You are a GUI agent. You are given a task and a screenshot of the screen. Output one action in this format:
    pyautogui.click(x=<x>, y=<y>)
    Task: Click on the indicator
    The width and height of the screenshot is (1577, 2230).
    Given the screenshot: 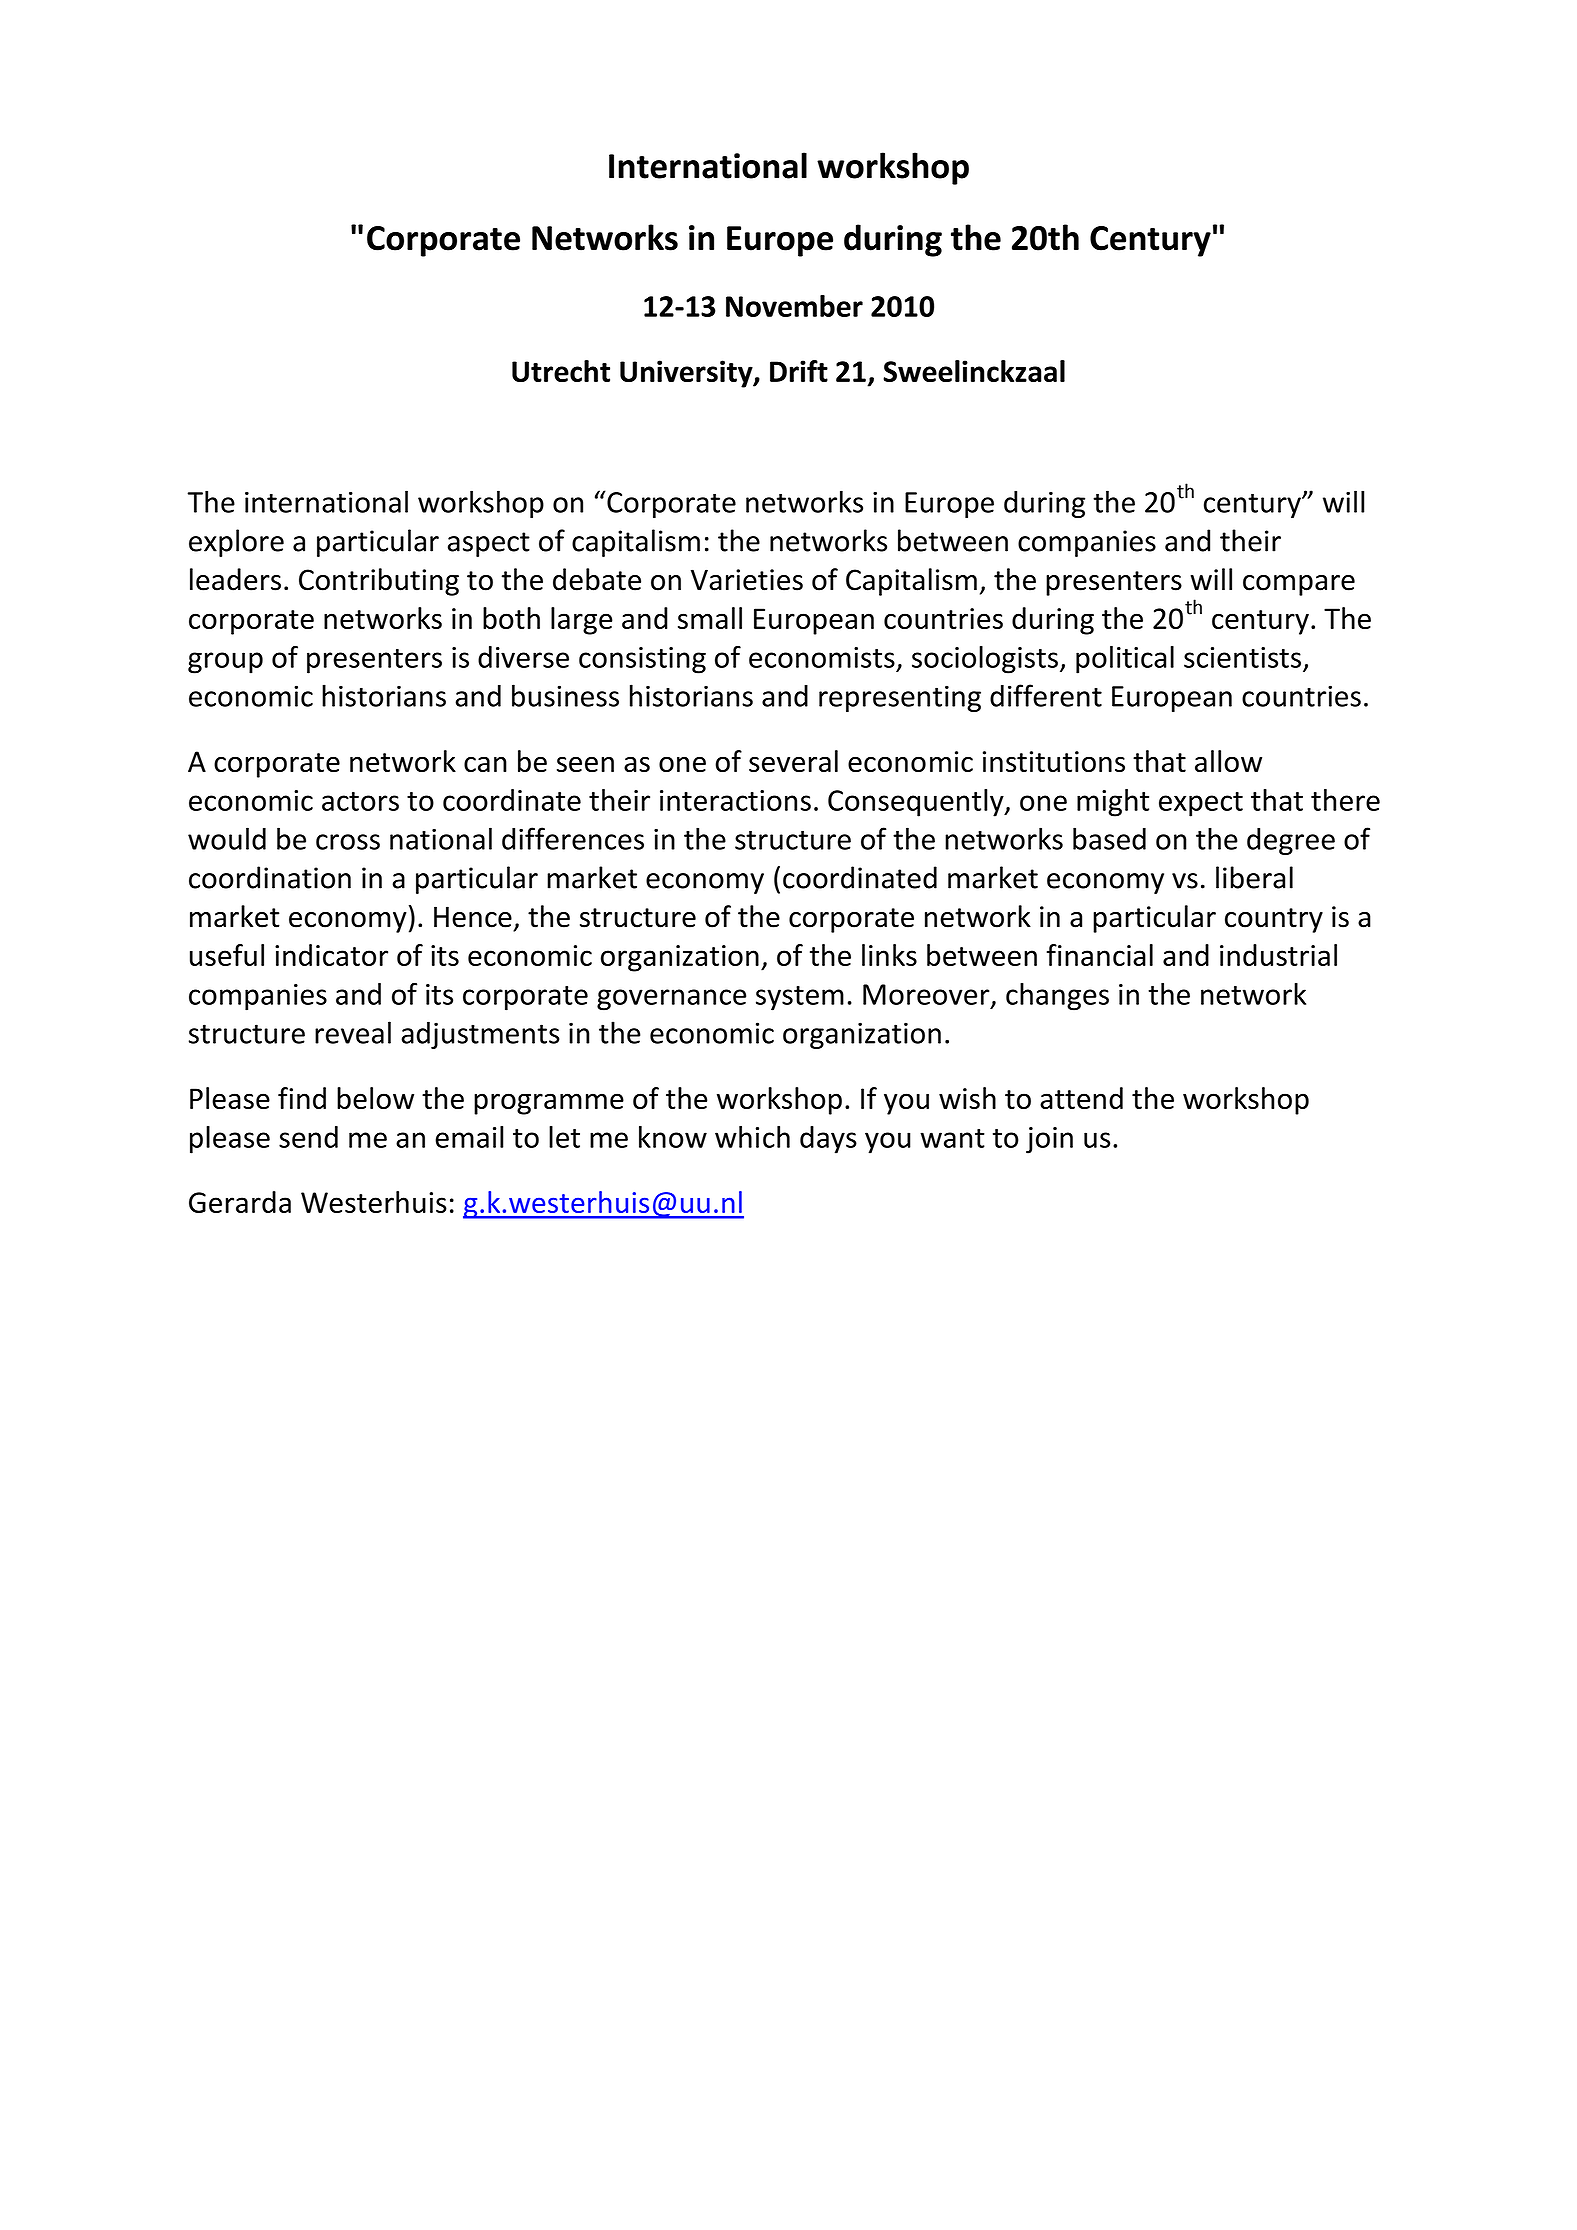 What is the action you would take?
    pyautogui.click(x=331, y=955)
